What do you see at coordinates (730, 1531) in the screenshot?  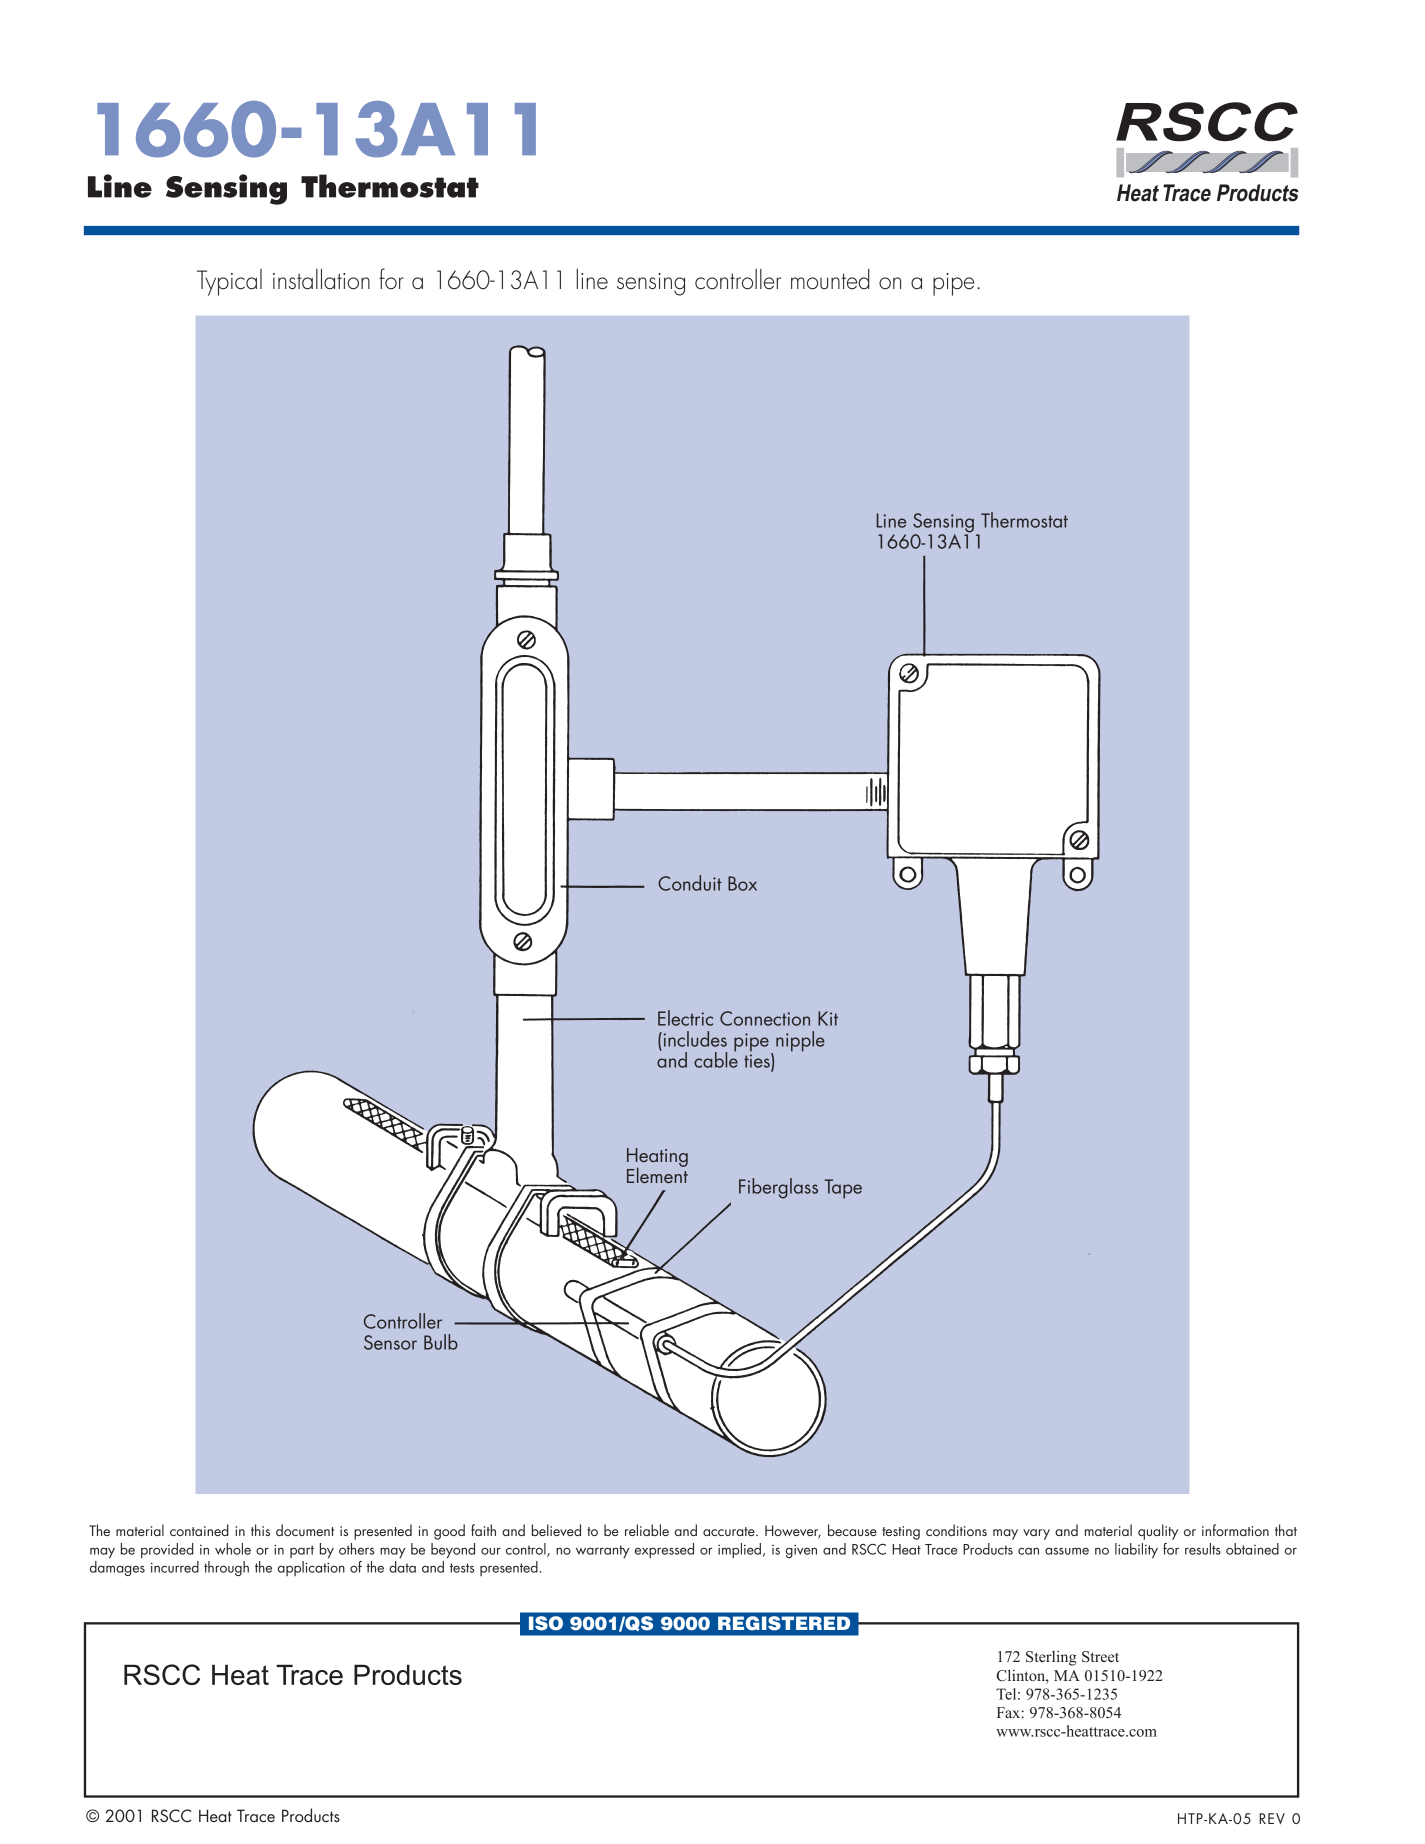 I see `accurate` at bounding box center [730, 1531].
